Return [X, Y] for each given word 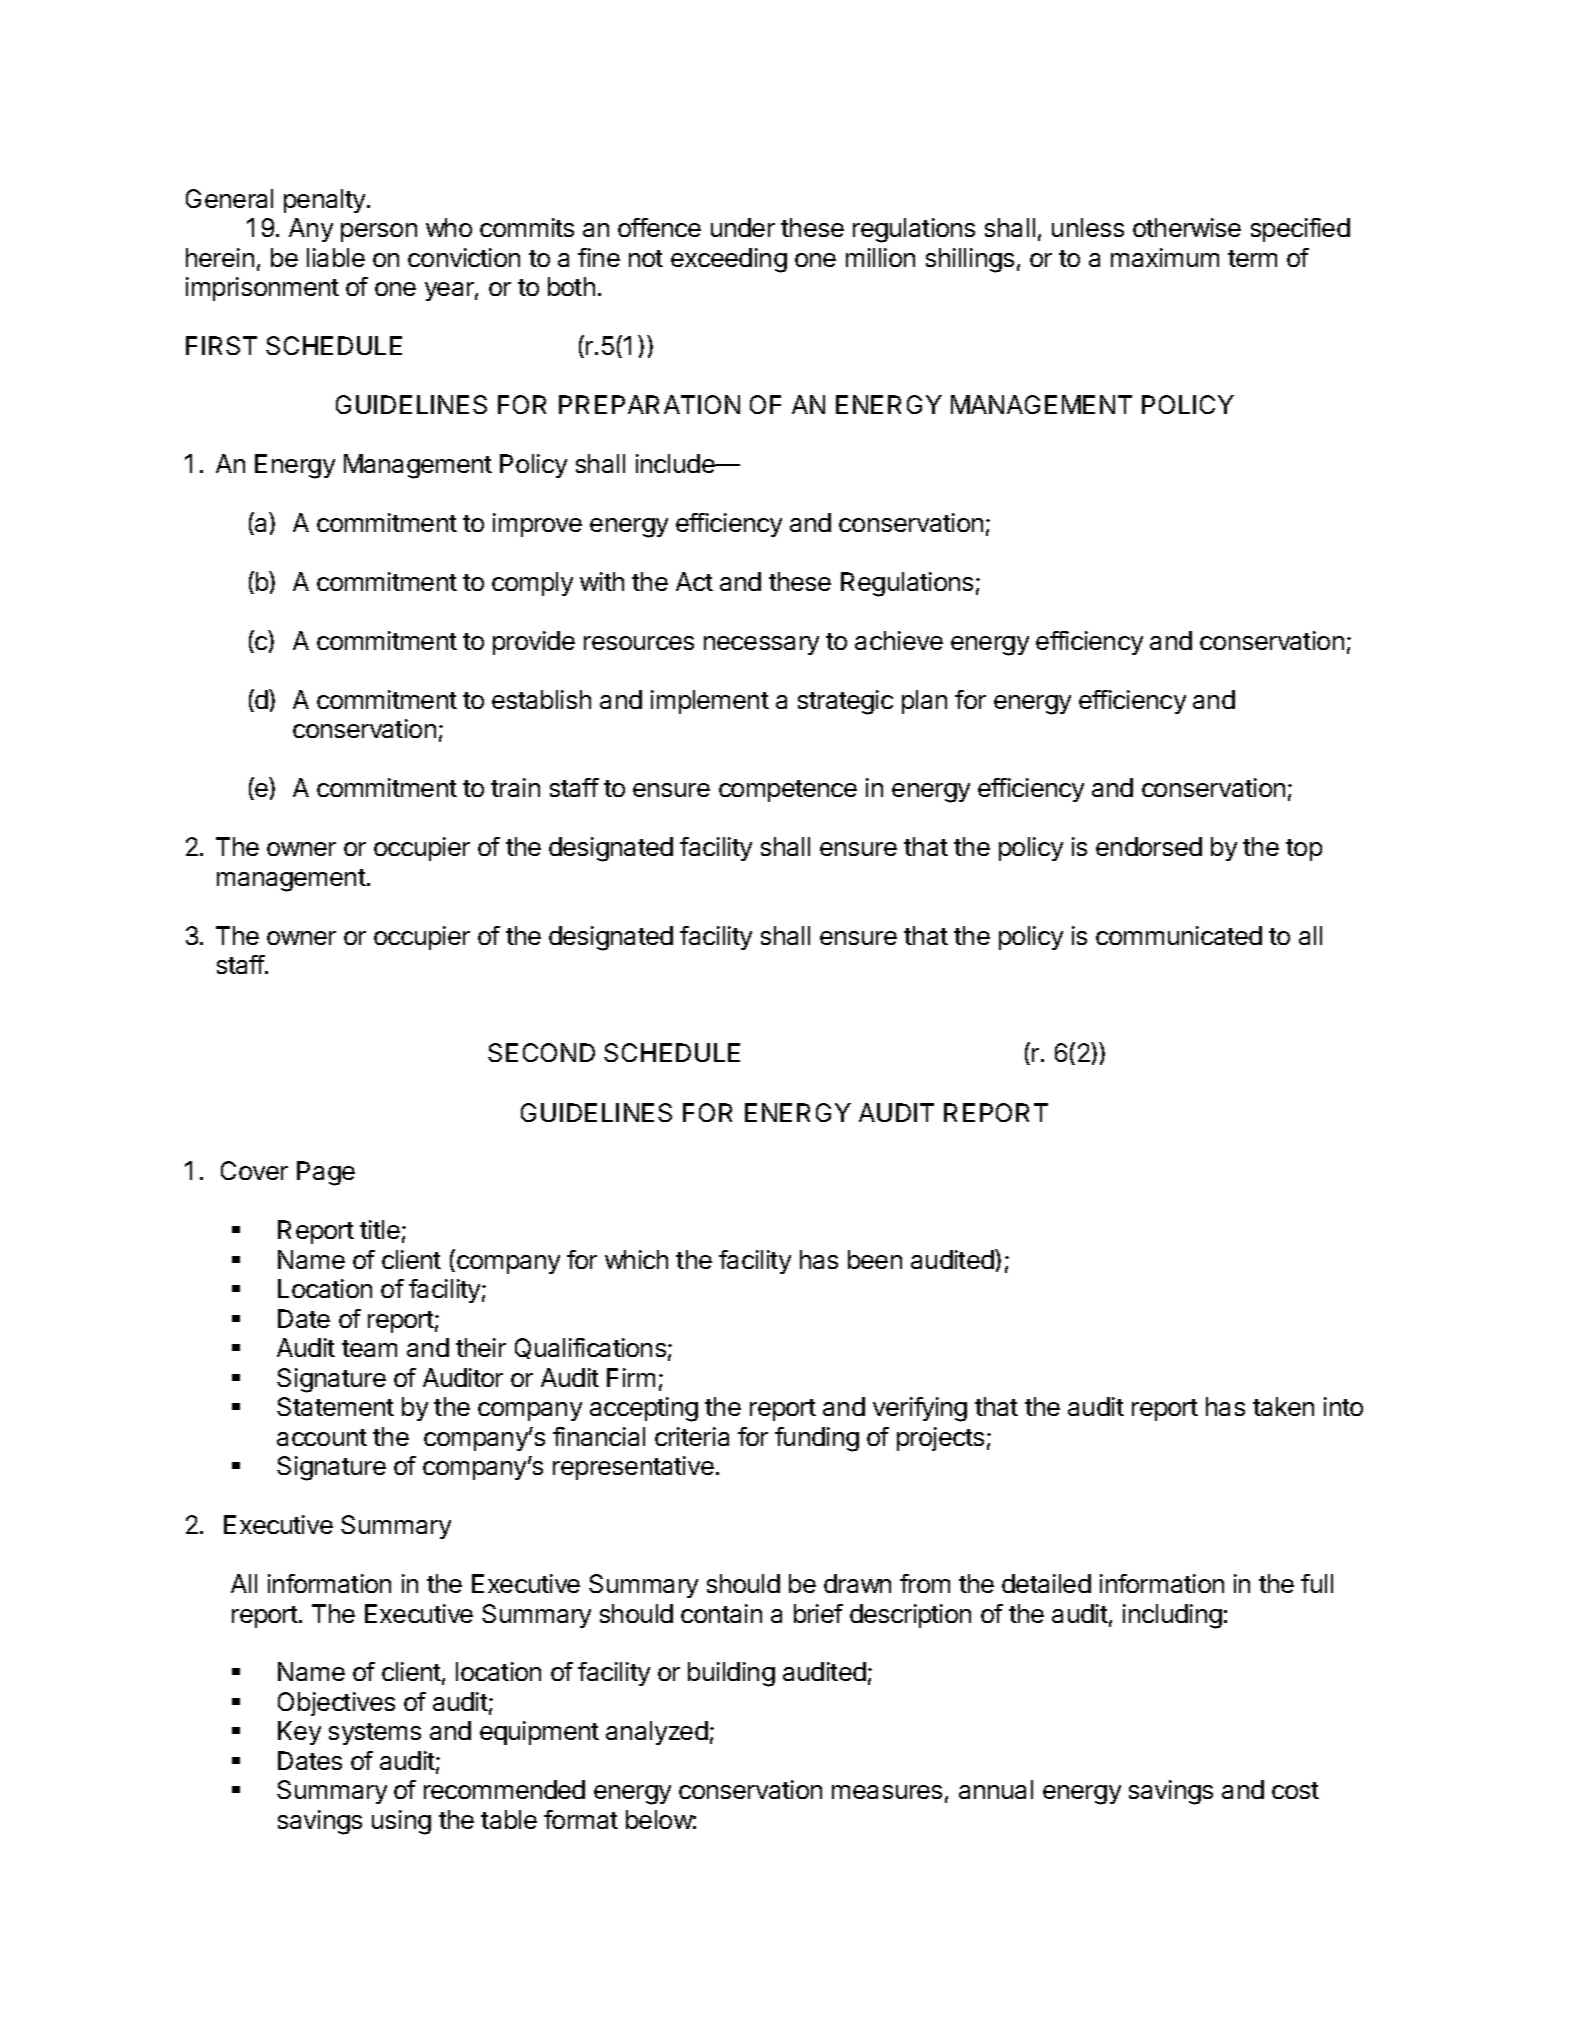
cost [1295, 1790]
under [743, 227]
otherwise [1187, 227]
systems [375, 1734]
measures [887, 1792]
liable [336, 257]
